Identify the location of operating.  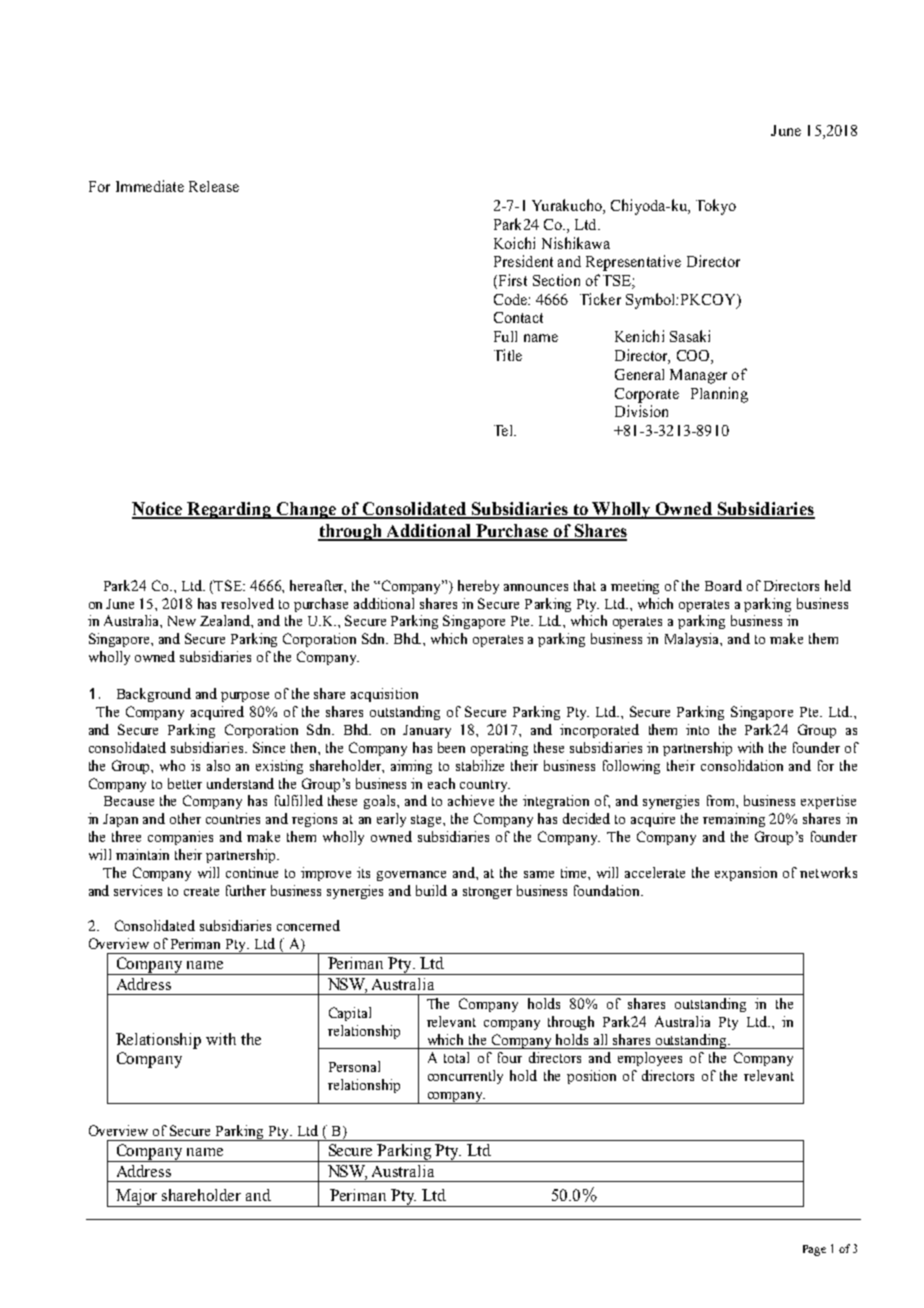
(499, 749).
